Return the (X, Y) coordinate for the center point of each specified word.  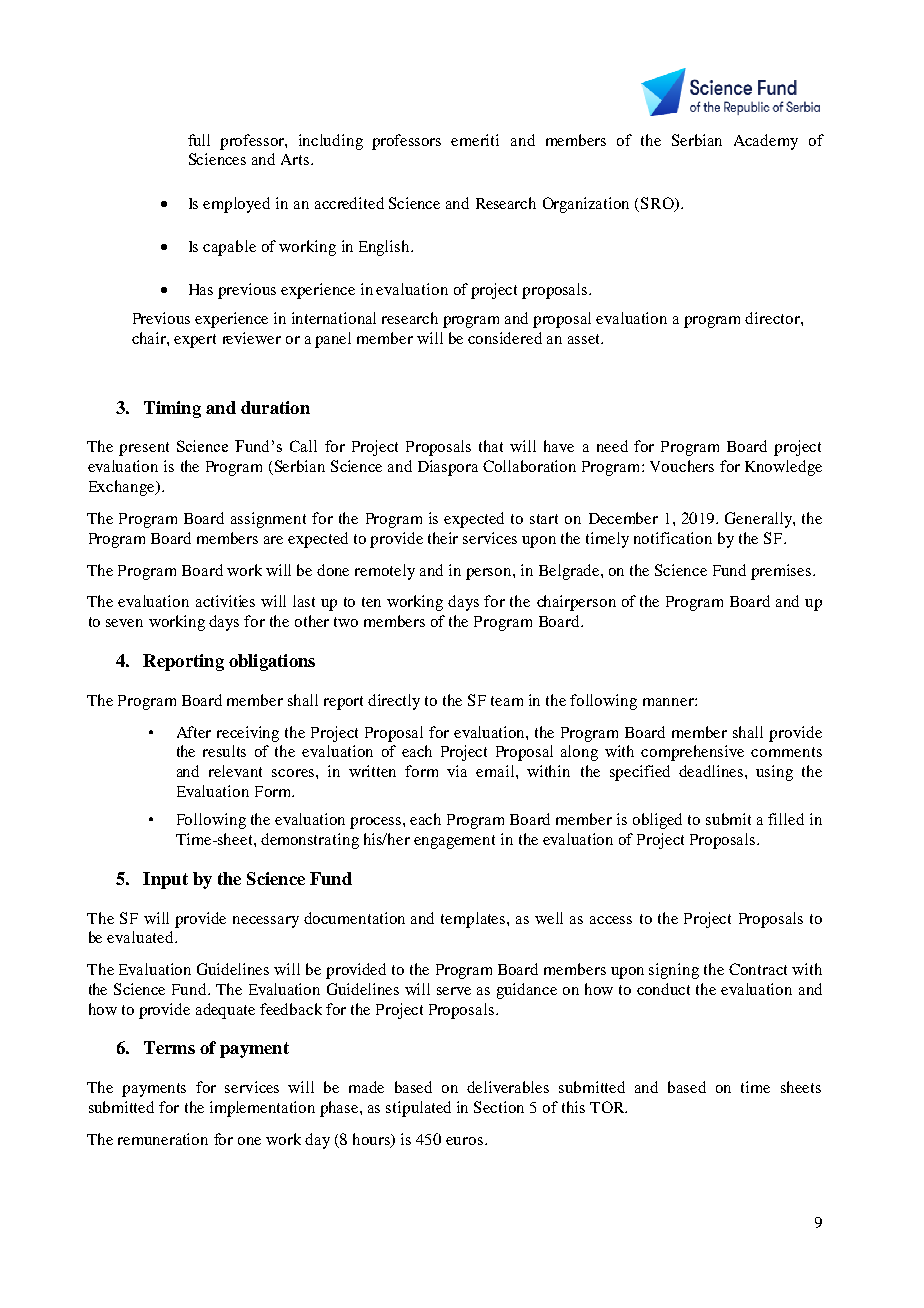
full (199, 140)
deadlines (711, 771)
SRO (658, 204)
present (144, 449)
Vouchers (682, 466)
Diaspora (448, 468)
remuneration (163, 1139)
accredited (349, 203)
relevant (235, 771)
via (457, 771)
